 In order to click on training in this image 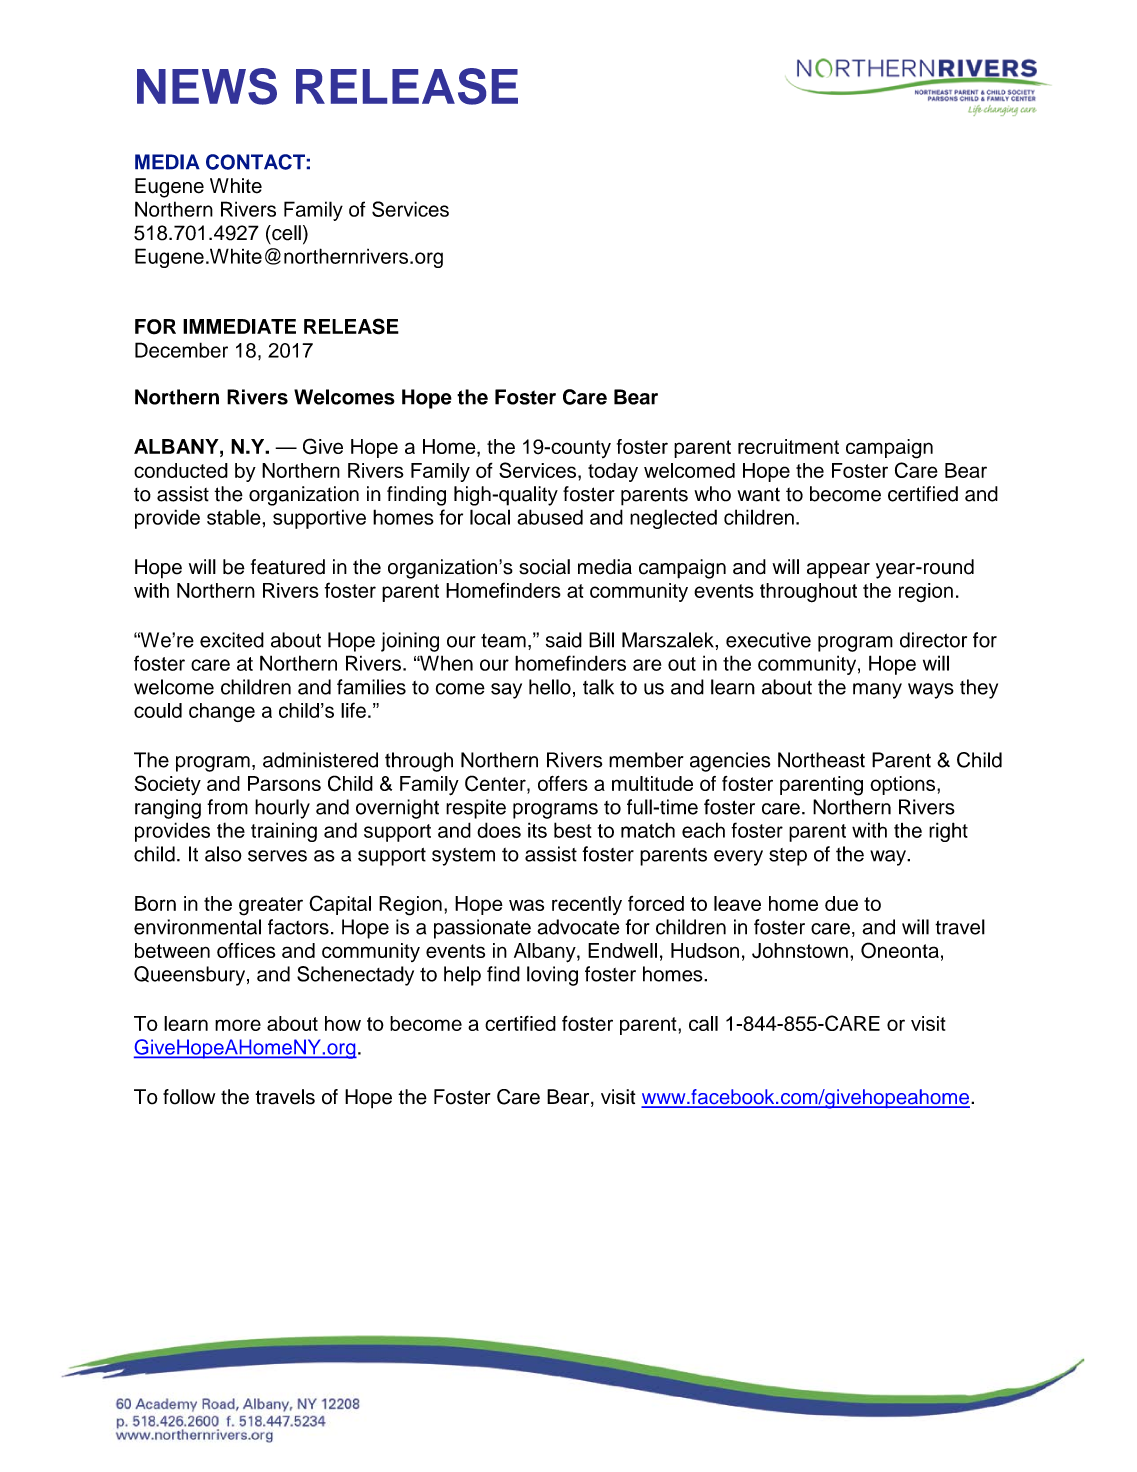, I will do `click(284, 832)`.
